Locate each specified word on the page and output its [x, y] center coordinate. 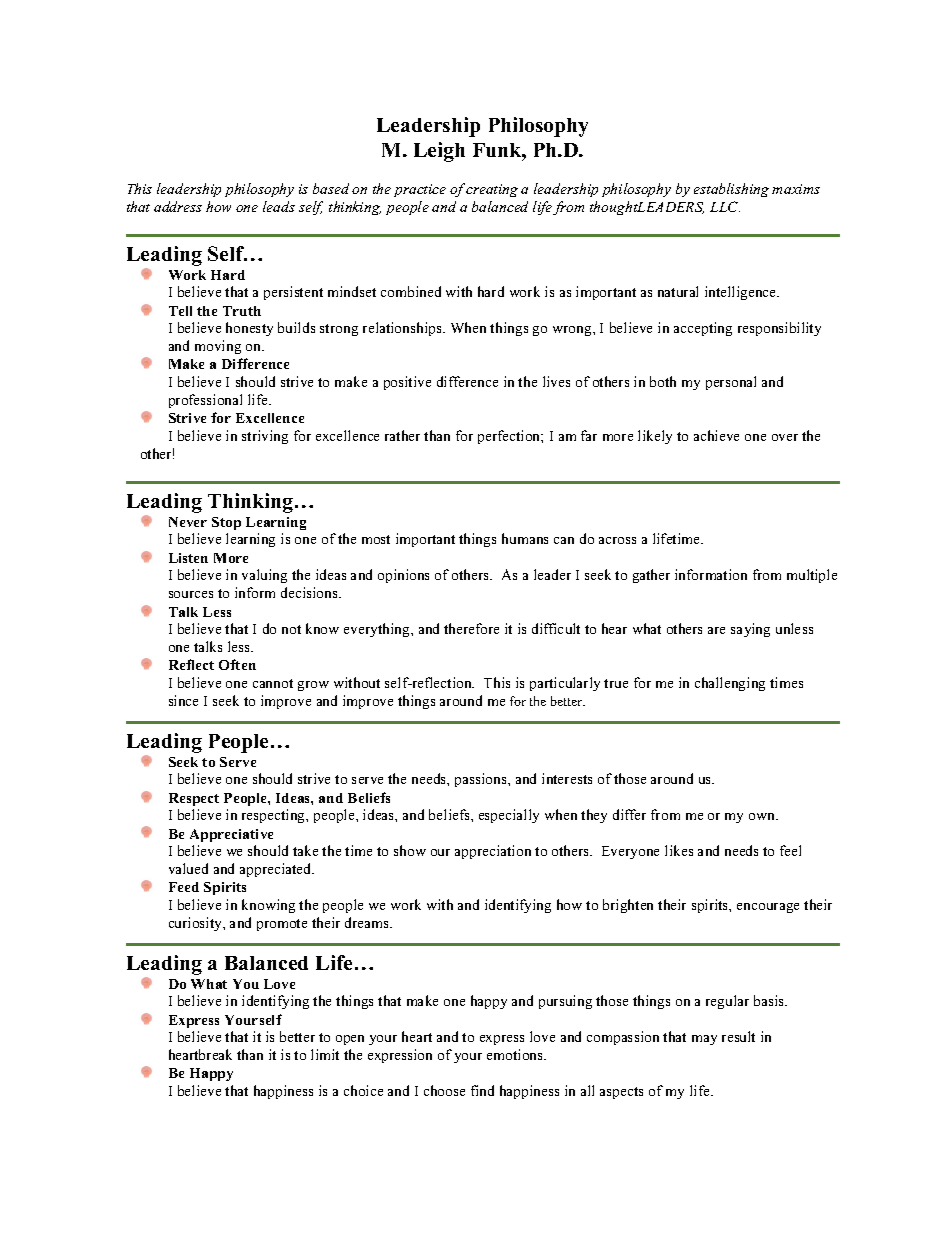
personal [731, 383]
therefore [471, 628]
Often [237, 664]
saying [750, 630]
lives [556, 381]
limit [325, 1054]
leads [279, 206]
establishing [731, 190]
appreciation [493, 852]
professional [205, 401]
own [763, 816]
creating [492, 190]
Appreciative [231, 835]
